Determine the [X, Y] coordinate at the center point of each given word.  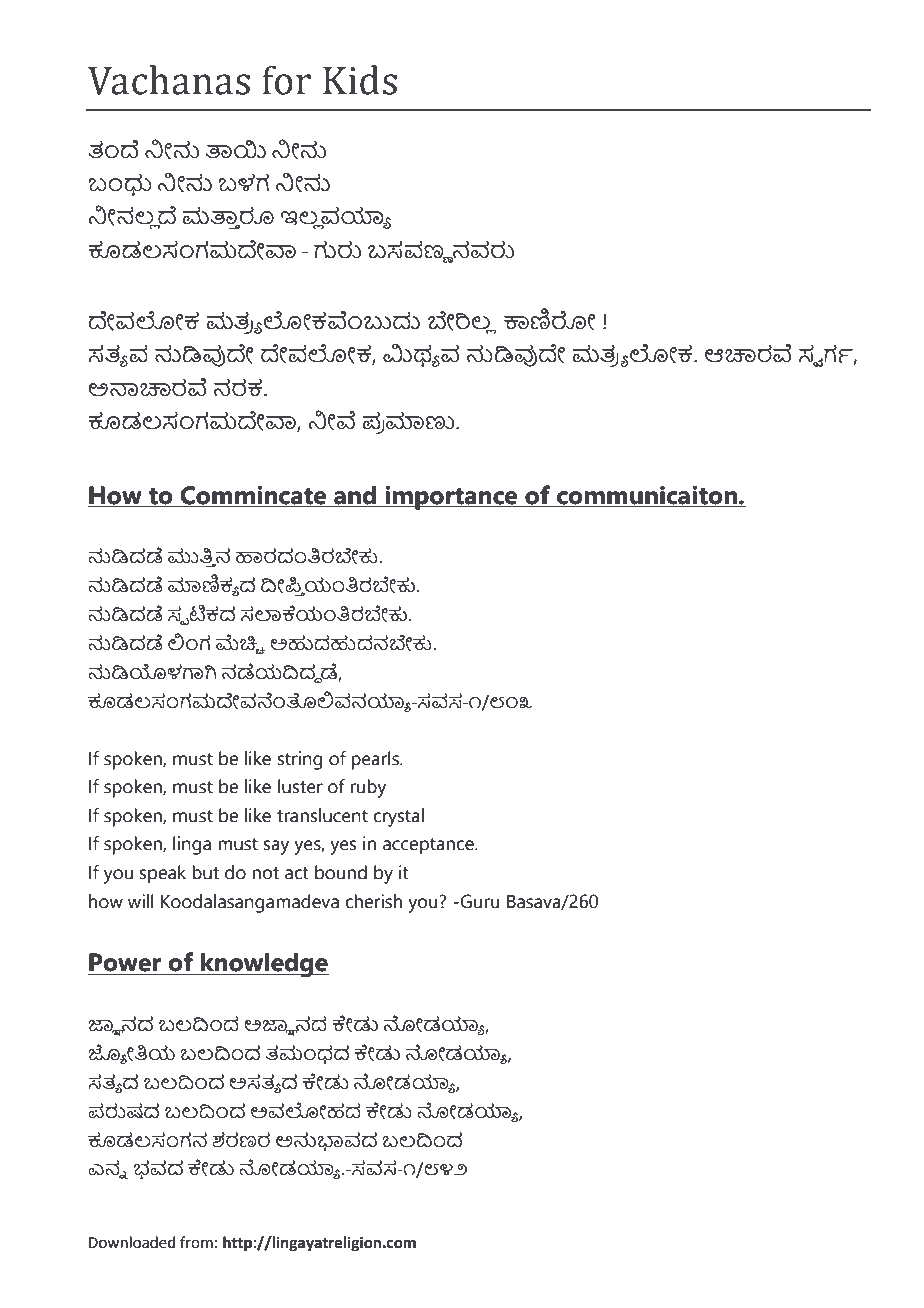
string [300, 760]
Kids [360, 80]
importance [451, 498]
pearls [376, 760]
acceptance [429, 846]
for [286, 80]
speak [163, 874]
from [196, 1242]
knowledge [264, 965]
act [297, 873]
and [355, 495]
